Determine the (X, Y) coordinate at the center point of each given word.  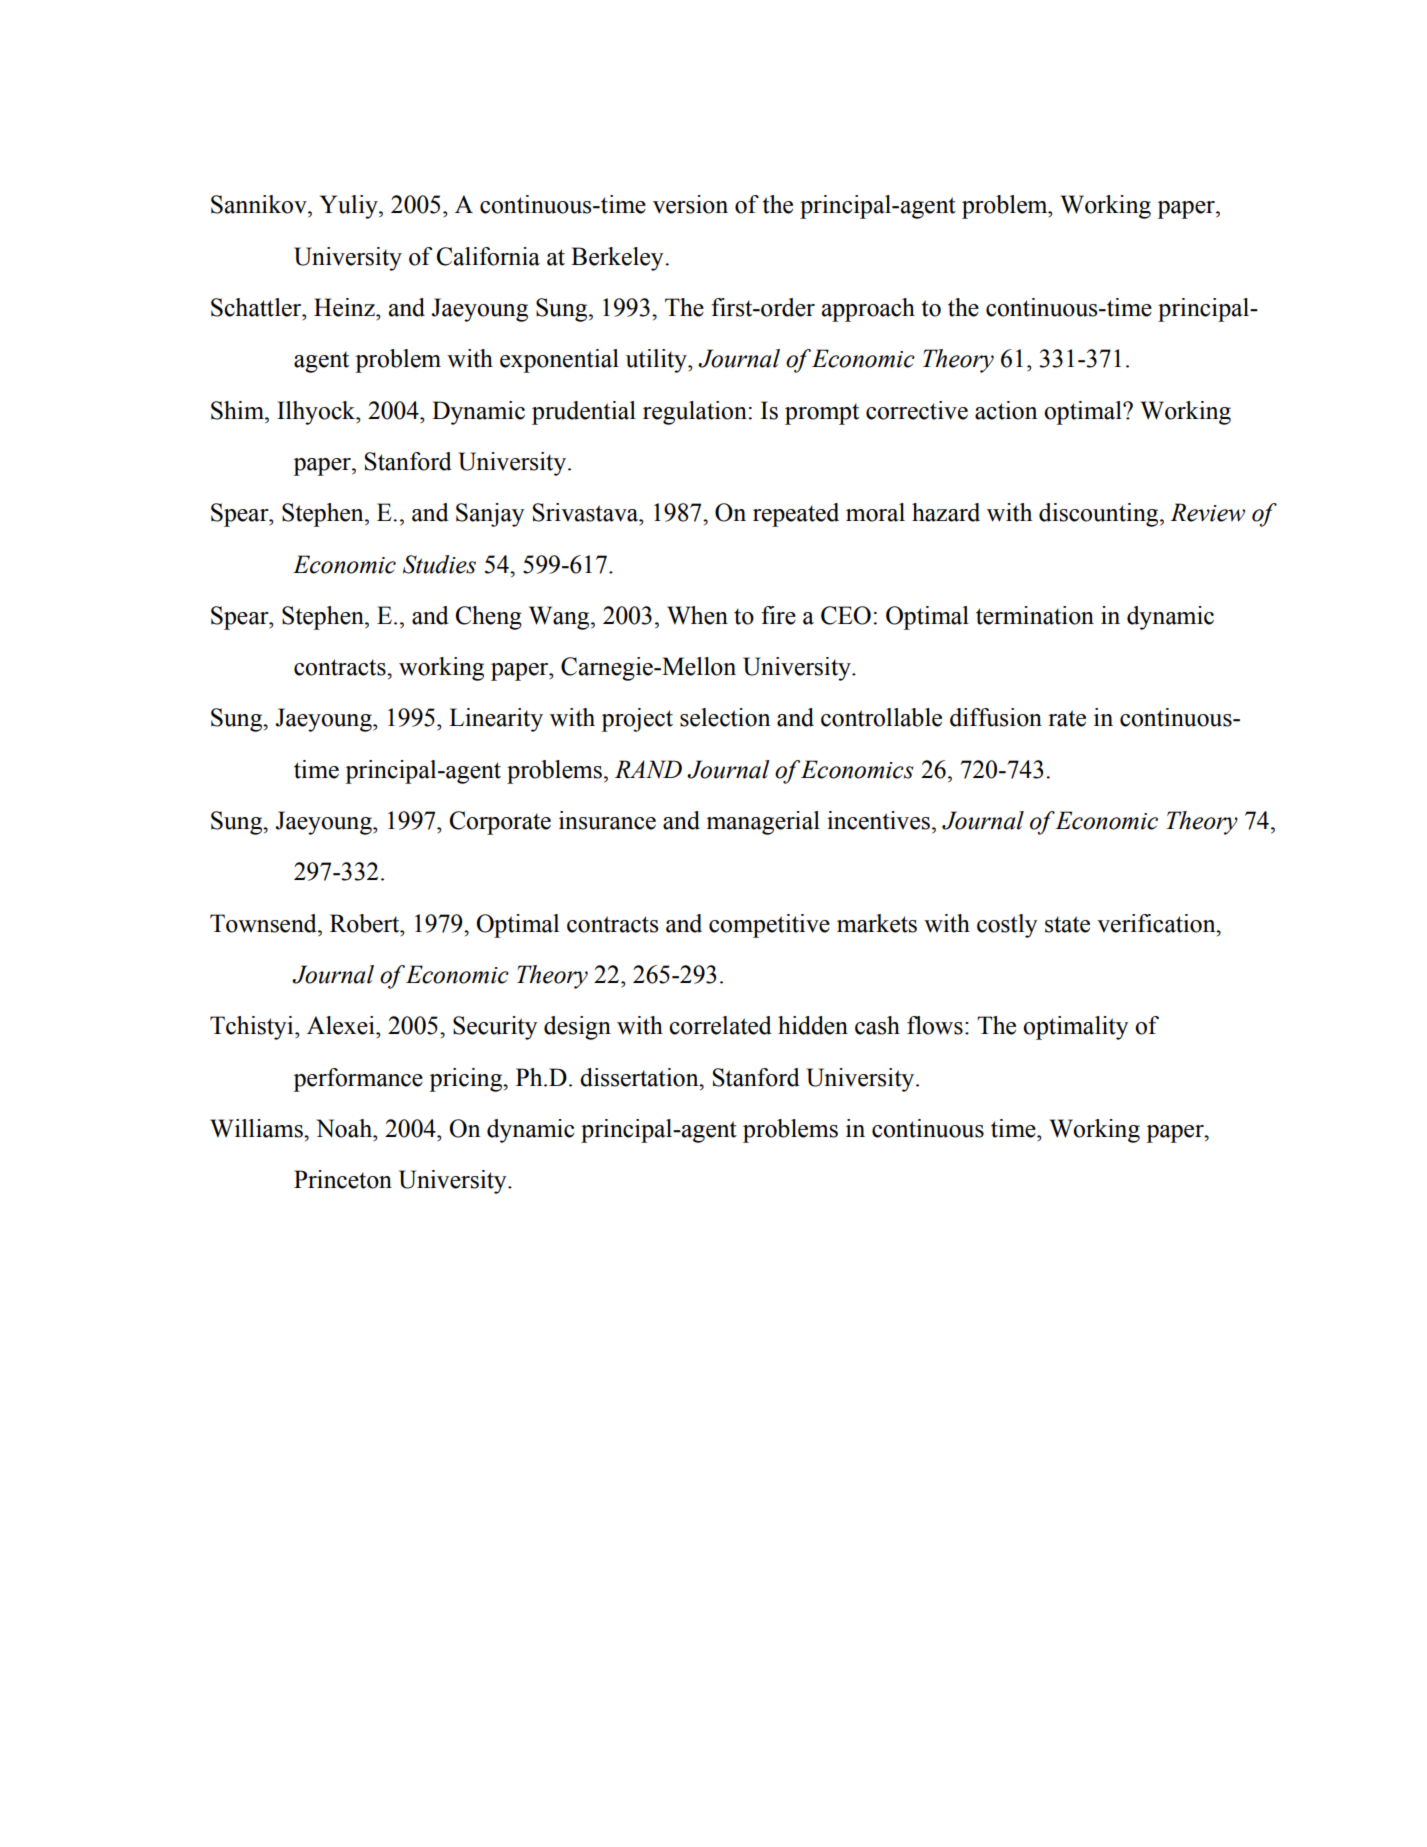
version (690, 204)
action (1006, 410)
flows (935, 1025)
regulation (695, 413)
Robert (366, 923)
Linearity (496, 720)
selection (725, 717)
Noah (345, 1128)
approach (868, 310)
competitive (769, 926)
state (1067, 924)
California (488, 256)
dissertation (640, 1077)
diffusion (996, 717)
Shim (238, 410)
